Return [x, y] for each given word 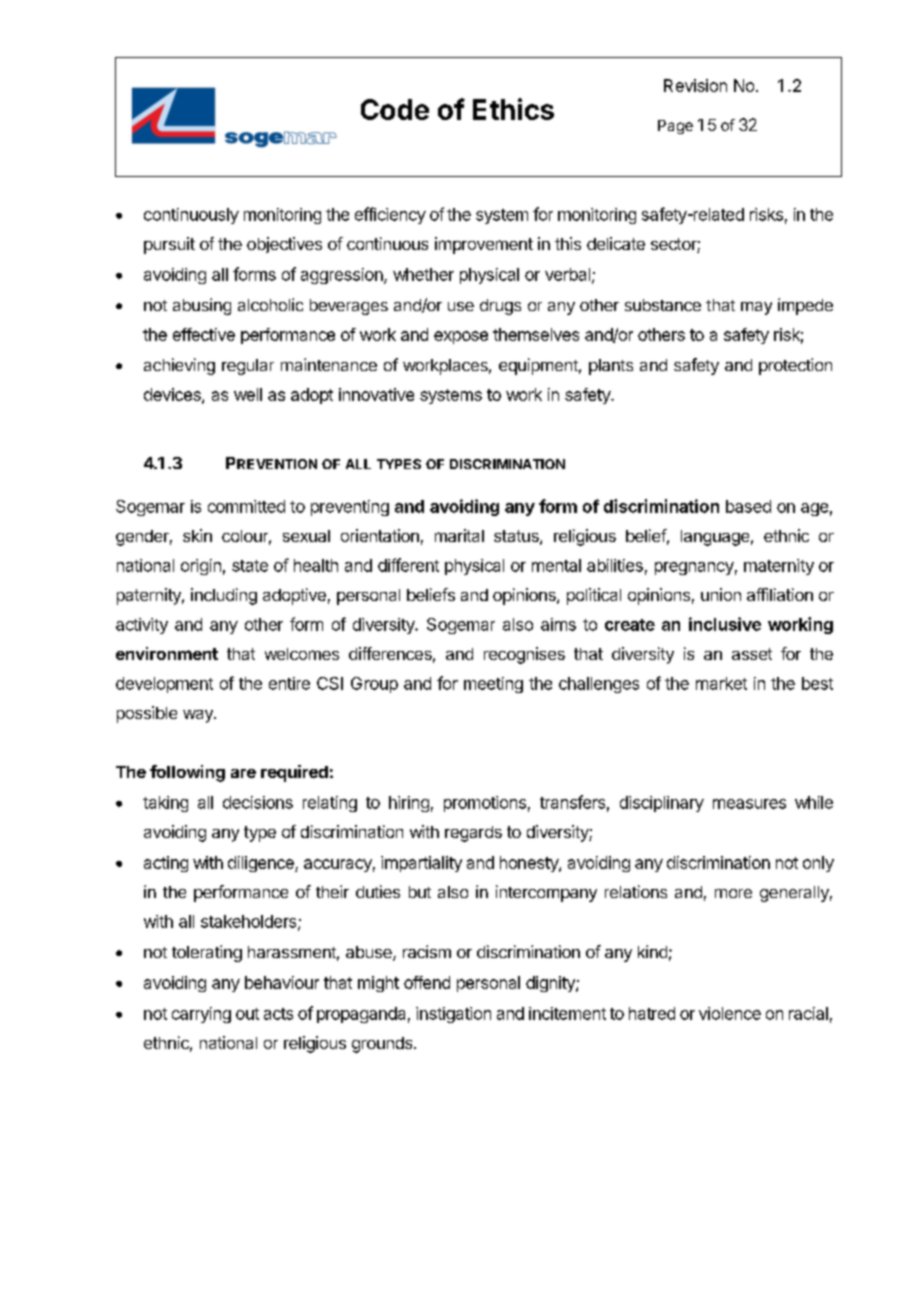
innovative [376, 394]
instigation [453, 1015]
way [199, 716]
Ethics [513, 109]
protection [795, 366]
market [721, 683]
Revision [695, 85]
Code [395, 109]
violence [730, 1013]
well [248, 394]
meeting [493, 685]
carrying [201, 1015]
